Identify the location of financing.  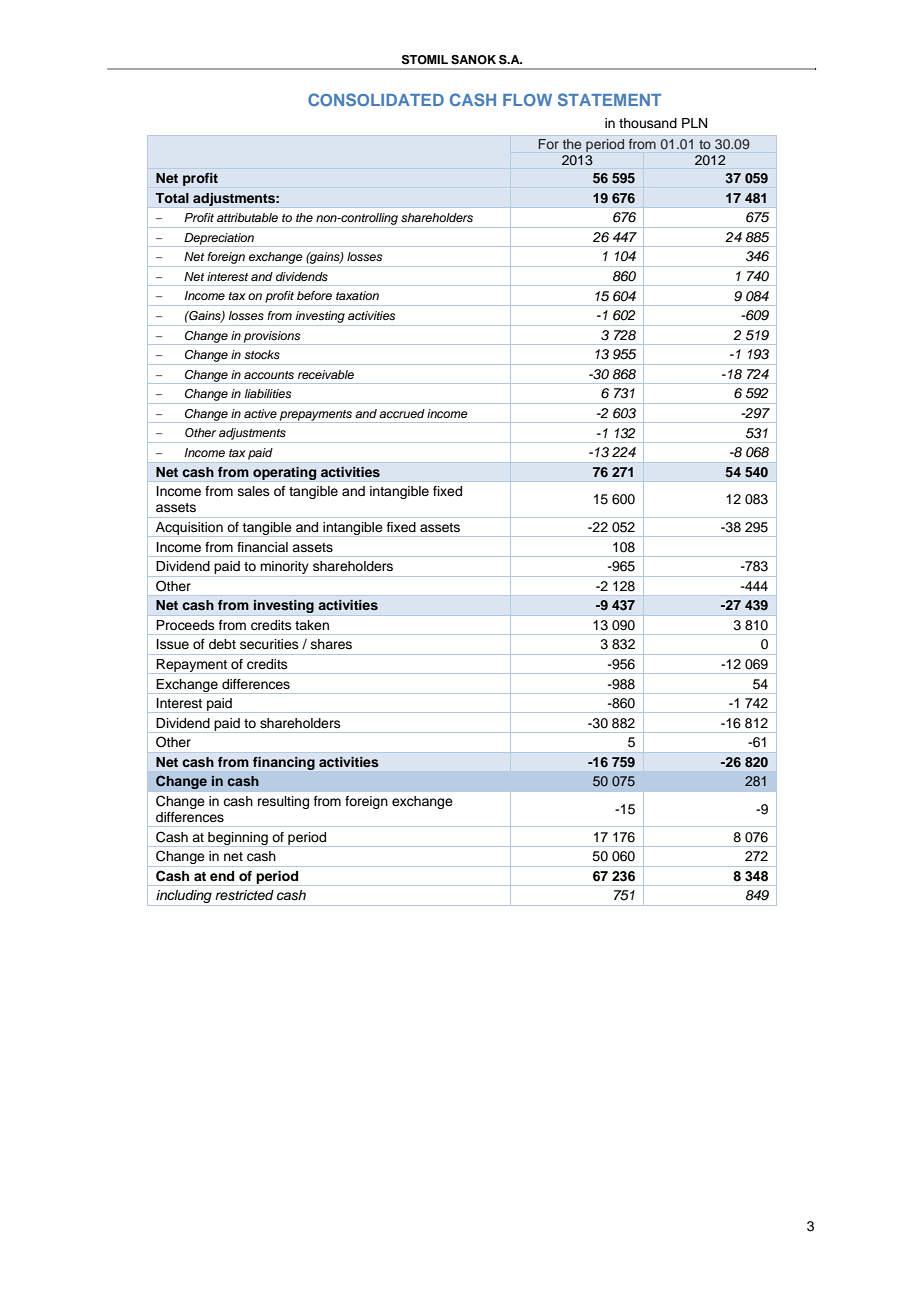
(284, 763).
